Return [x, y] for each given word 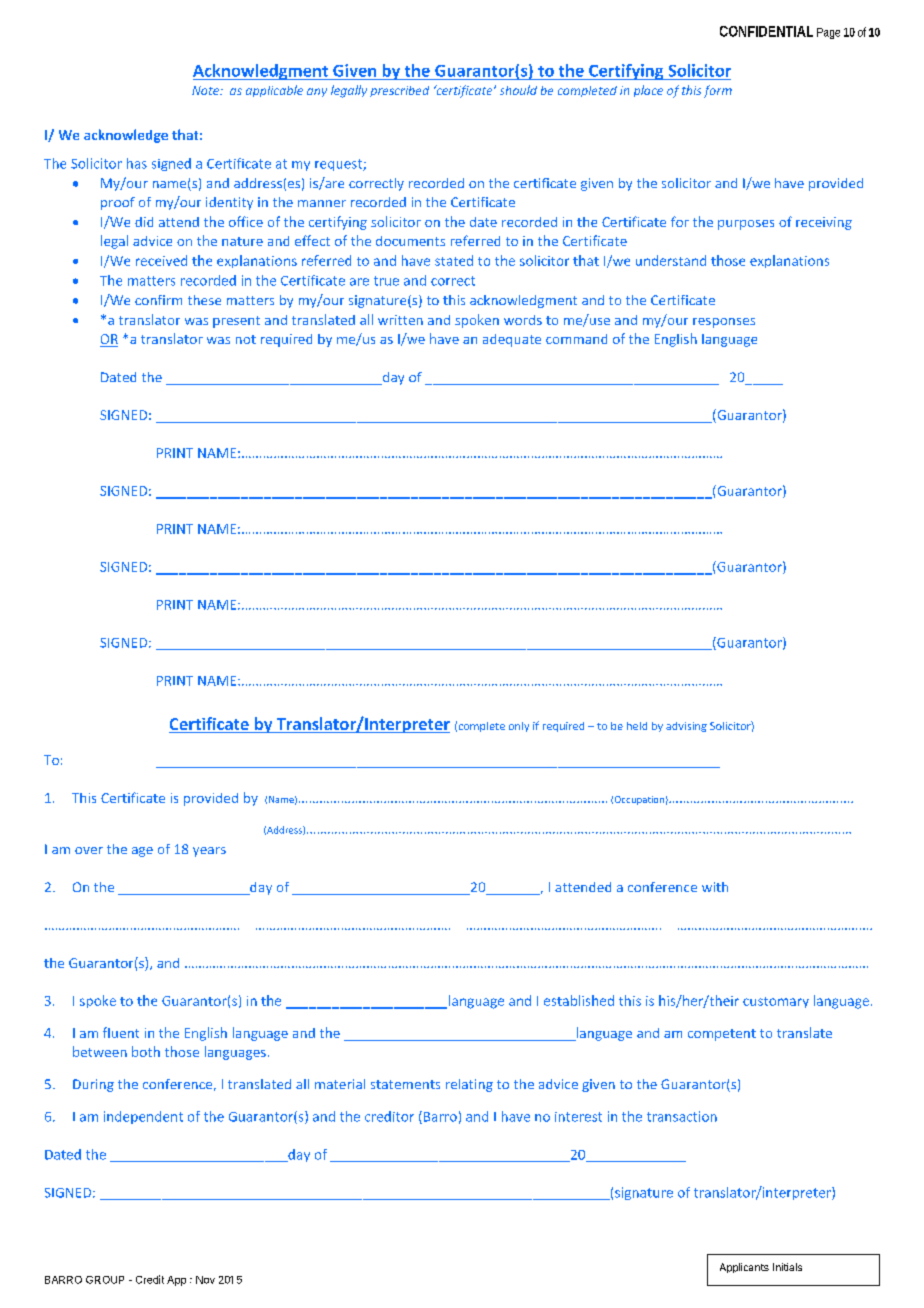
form [718, 91]
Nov [205, 1280]
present [236, 322]
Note [206, 90]
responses [724, 323]
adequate [512, 340]
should [518, 90]
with [715, 887]
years [209, 852]
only [519, 727]
